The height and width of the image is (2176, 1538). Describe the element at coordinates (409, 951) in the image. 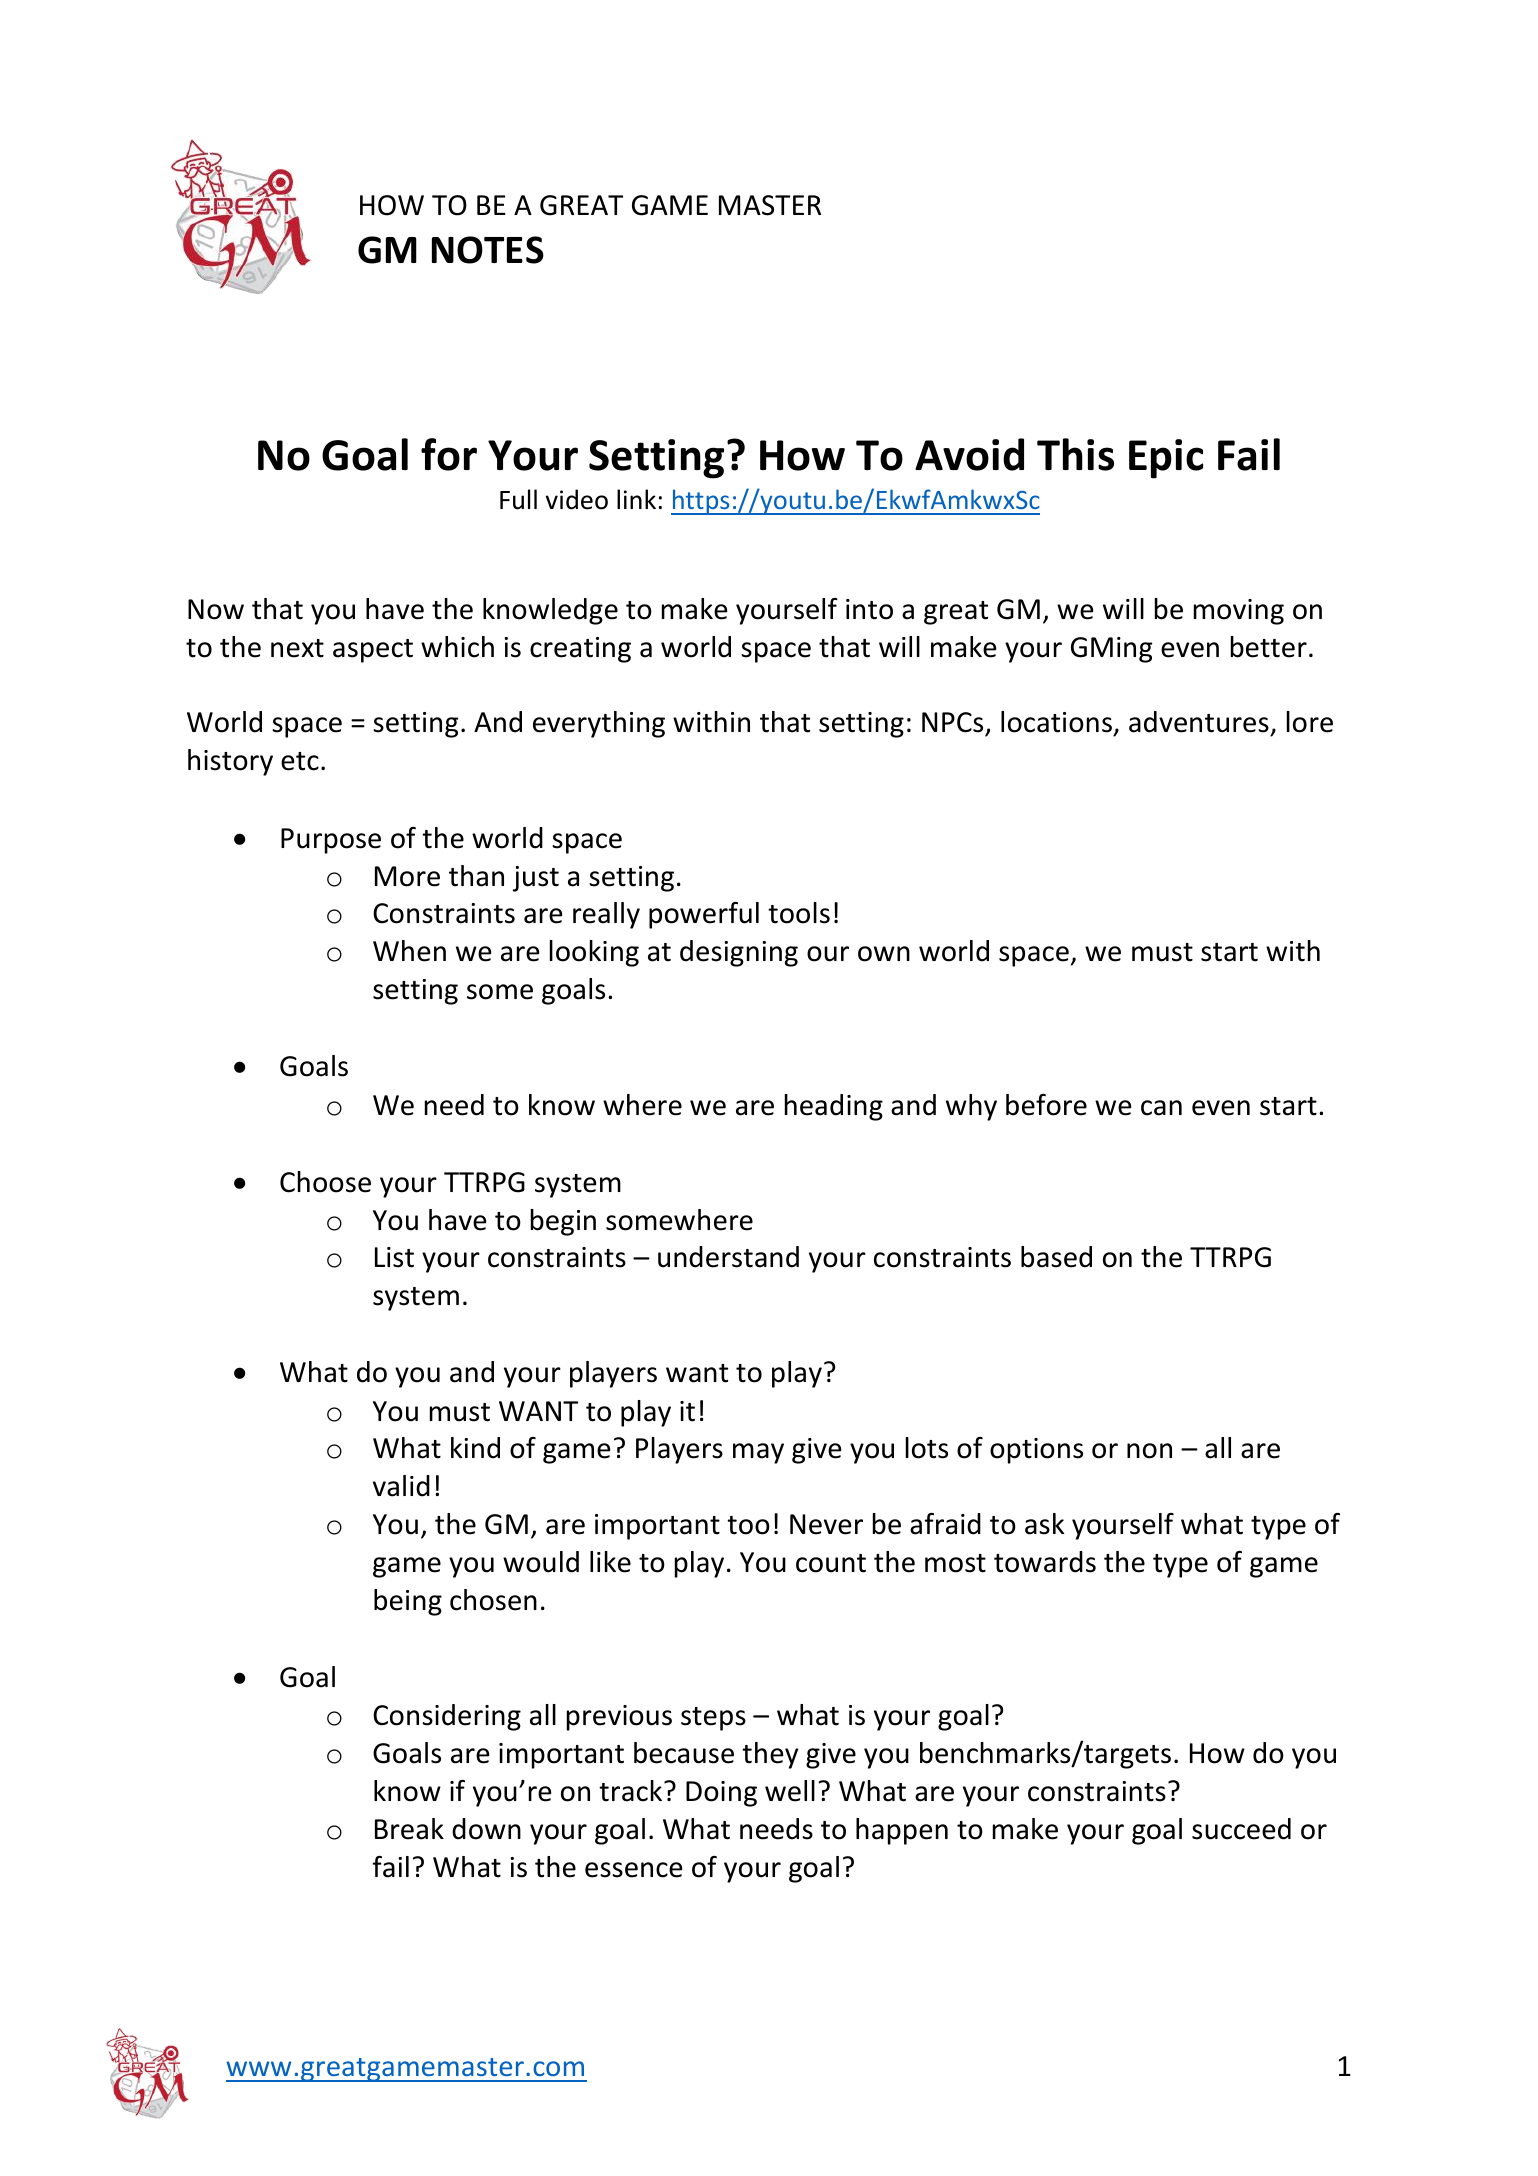

I see `When` at that location.
